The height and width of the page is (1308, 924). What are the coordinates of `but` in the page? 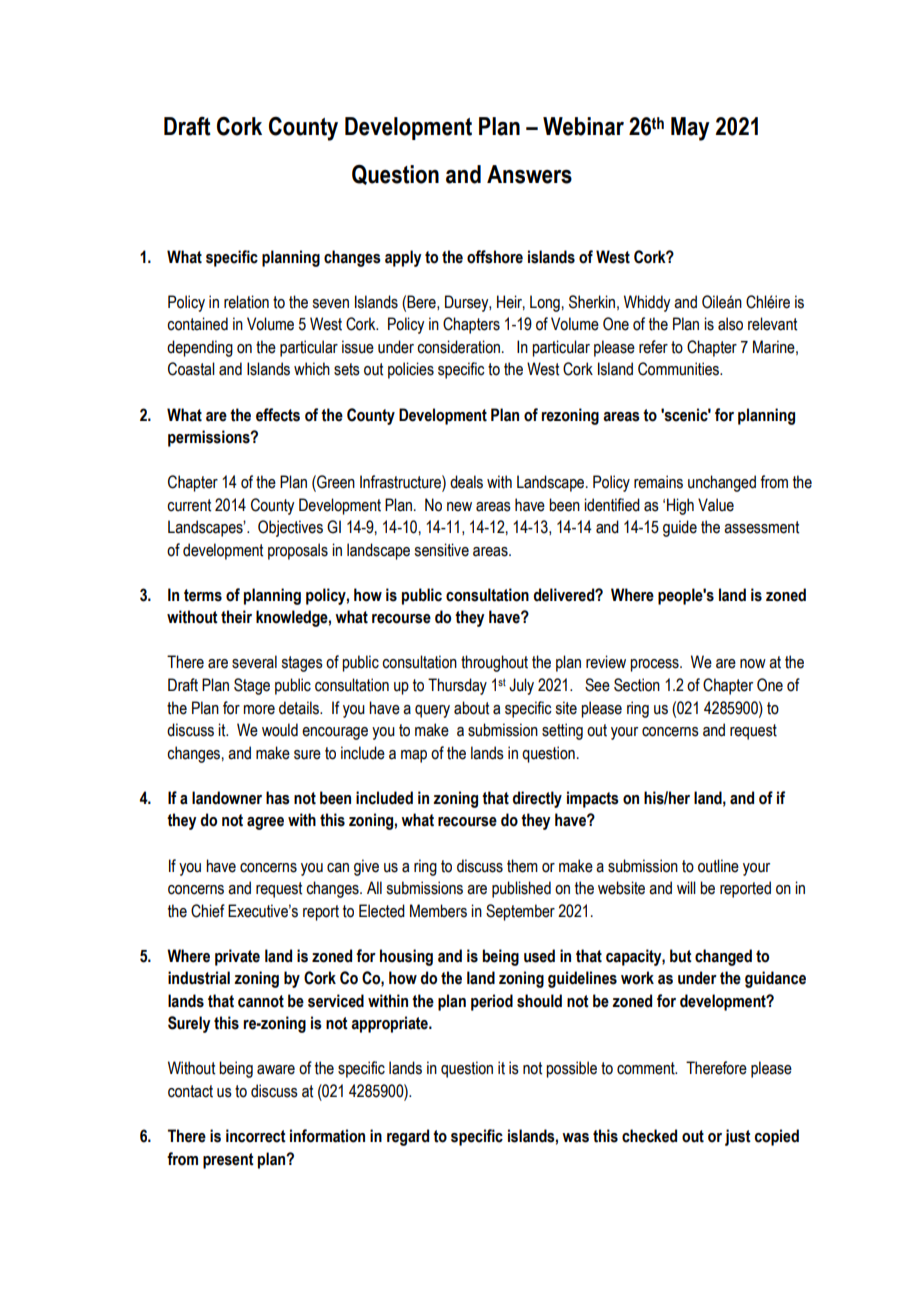 It's located at (681, 956).
